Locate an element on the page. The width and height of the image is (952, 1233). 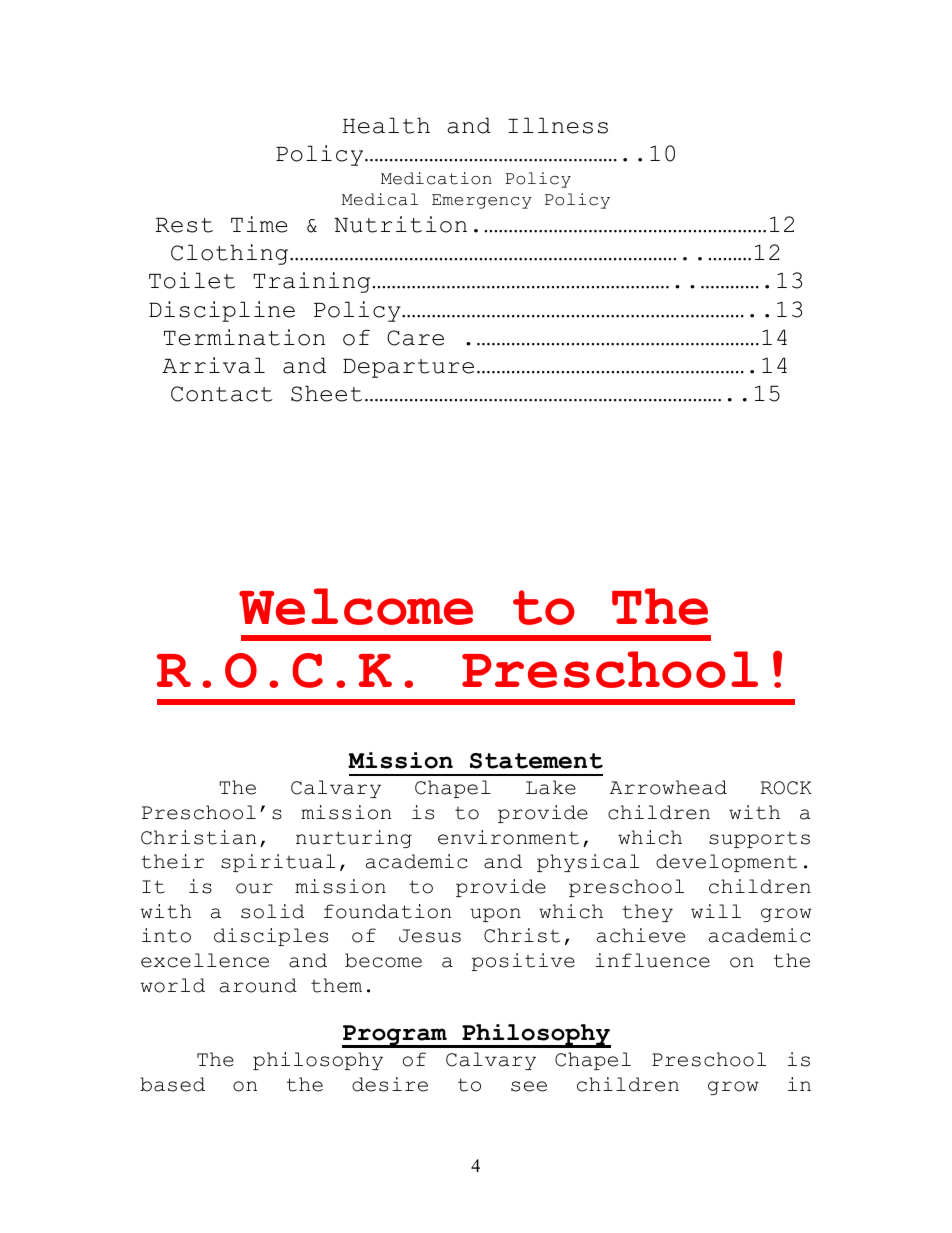
based is located at coordinates (172, 1084).
